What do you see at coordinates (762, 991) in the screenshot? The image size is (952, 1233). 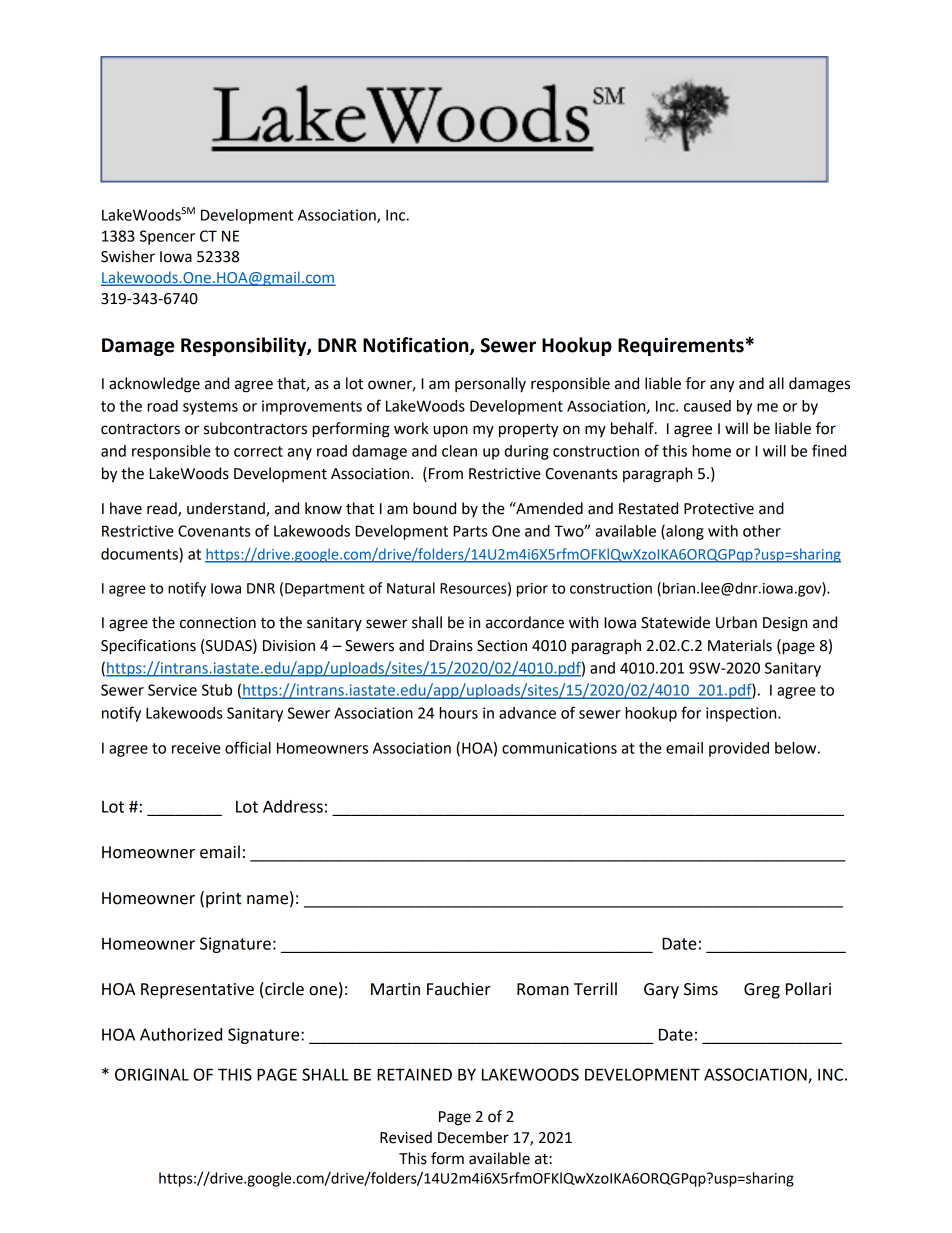 I see `Greg` at bounding box center [762, 991].
